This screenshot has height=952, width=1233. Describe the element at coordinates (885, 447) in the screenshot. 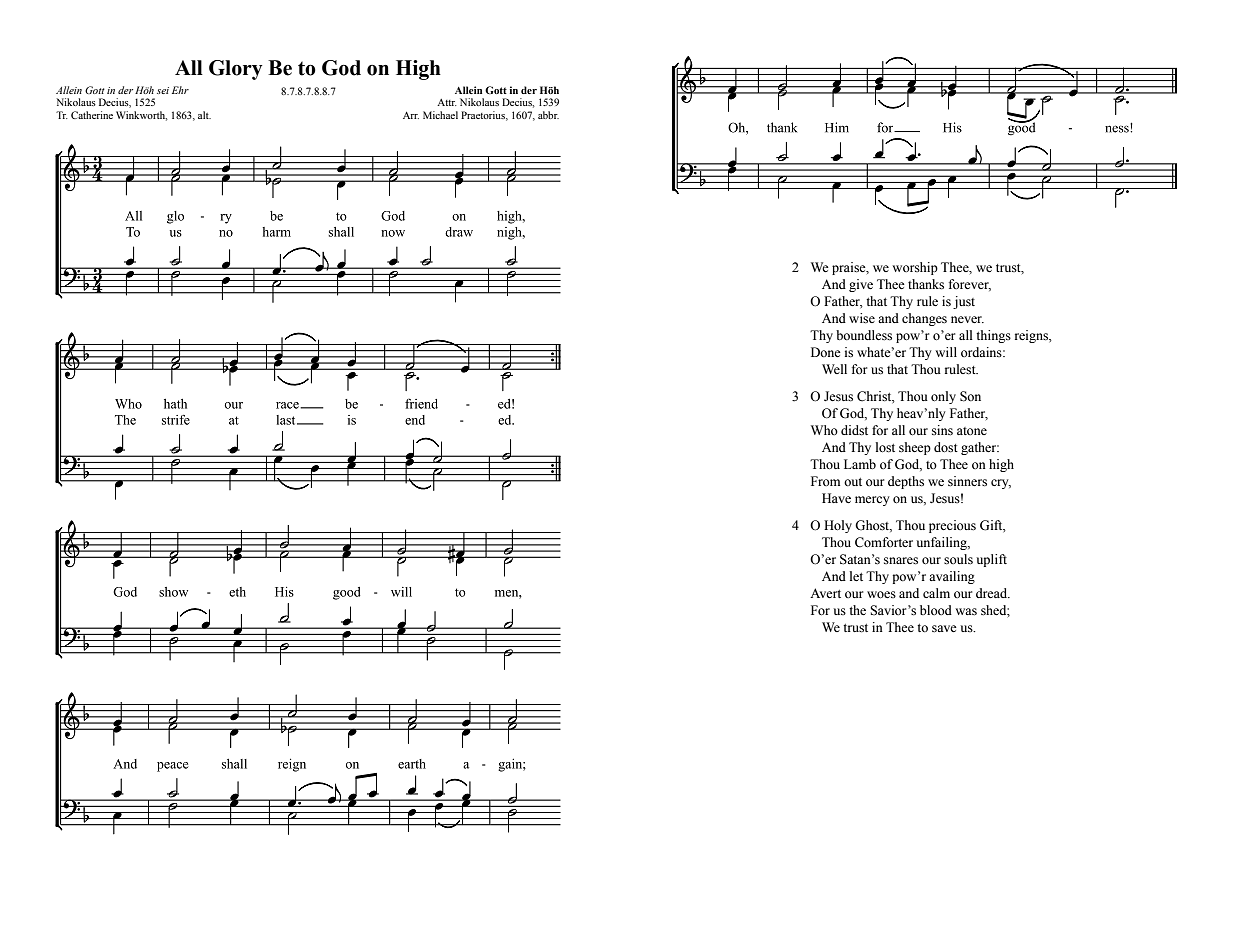

I see `lost` at that location.
